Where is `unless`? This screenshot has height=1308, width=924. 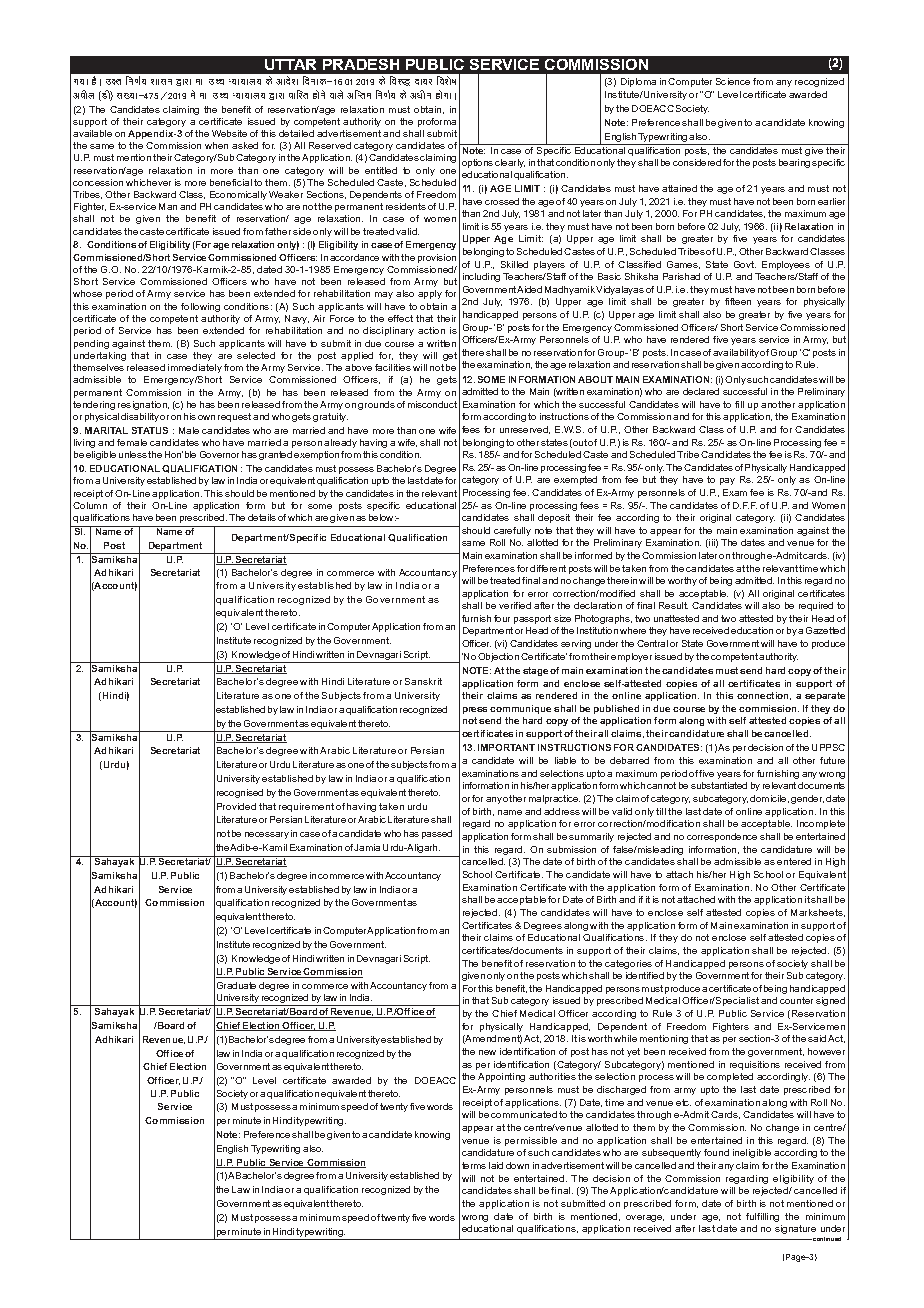
unless is located at coordinates (133, 454).
